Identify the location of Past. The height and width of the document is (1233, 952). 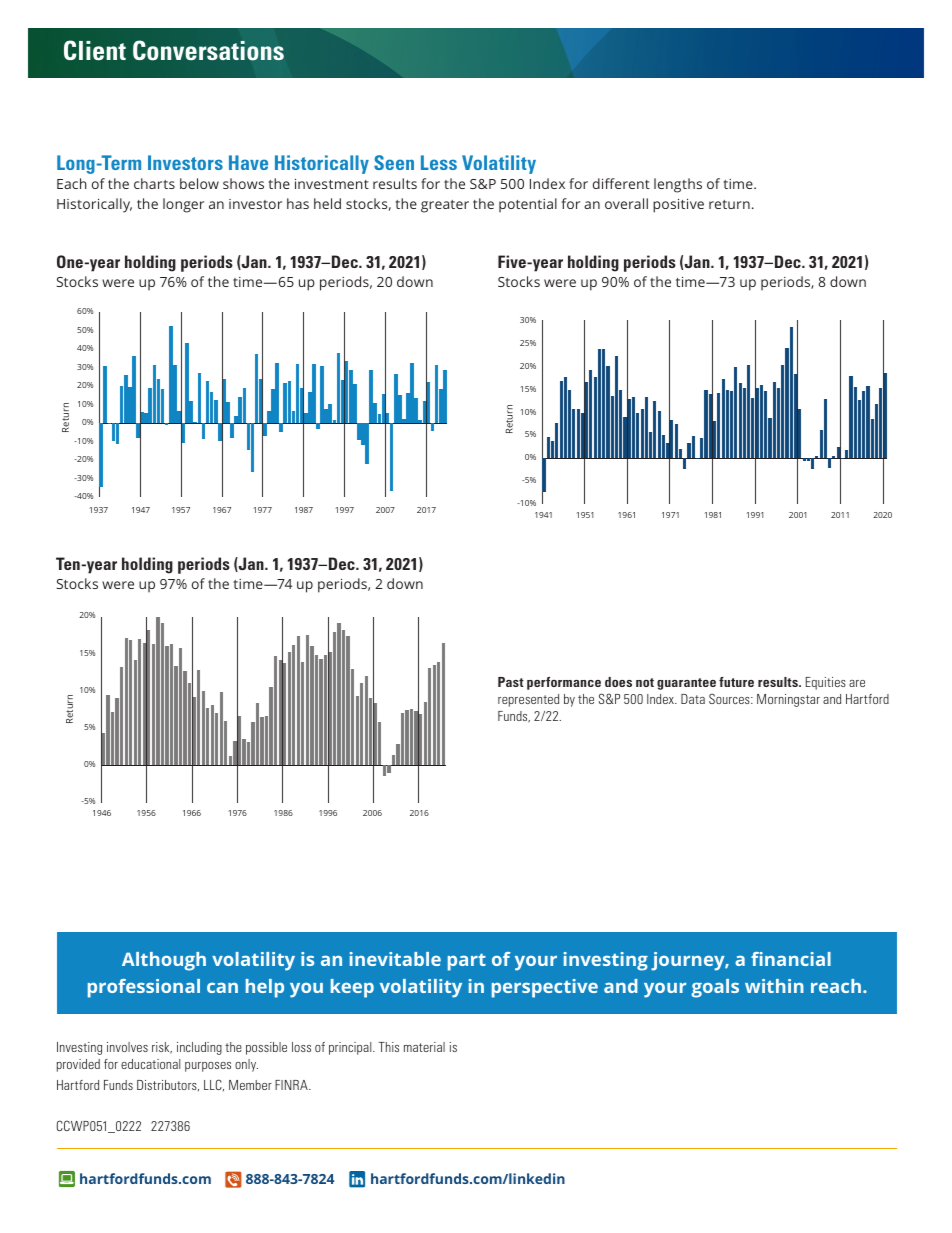
(511, 682).
